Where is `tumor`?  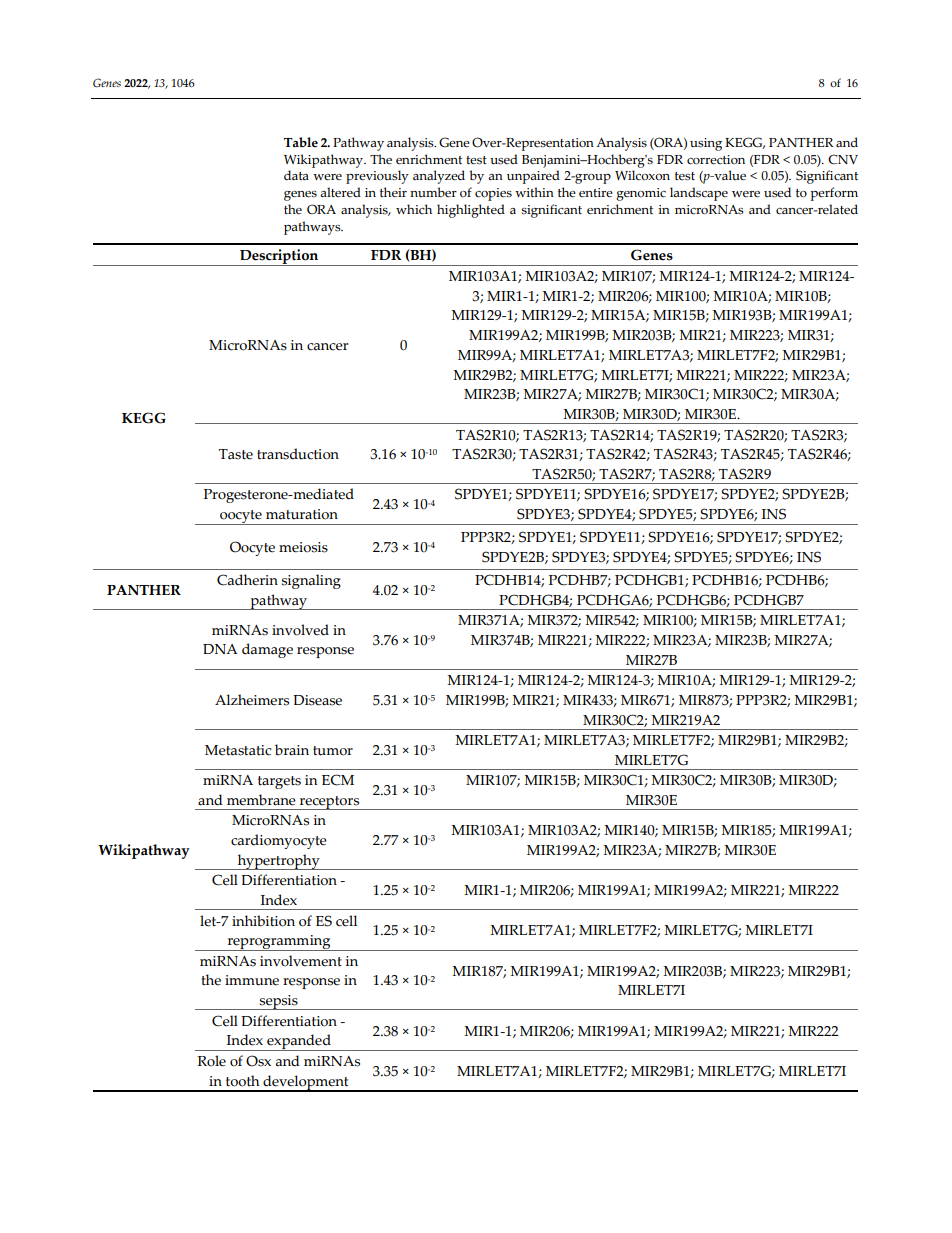 tumor is located at coordinates (333, 751).
